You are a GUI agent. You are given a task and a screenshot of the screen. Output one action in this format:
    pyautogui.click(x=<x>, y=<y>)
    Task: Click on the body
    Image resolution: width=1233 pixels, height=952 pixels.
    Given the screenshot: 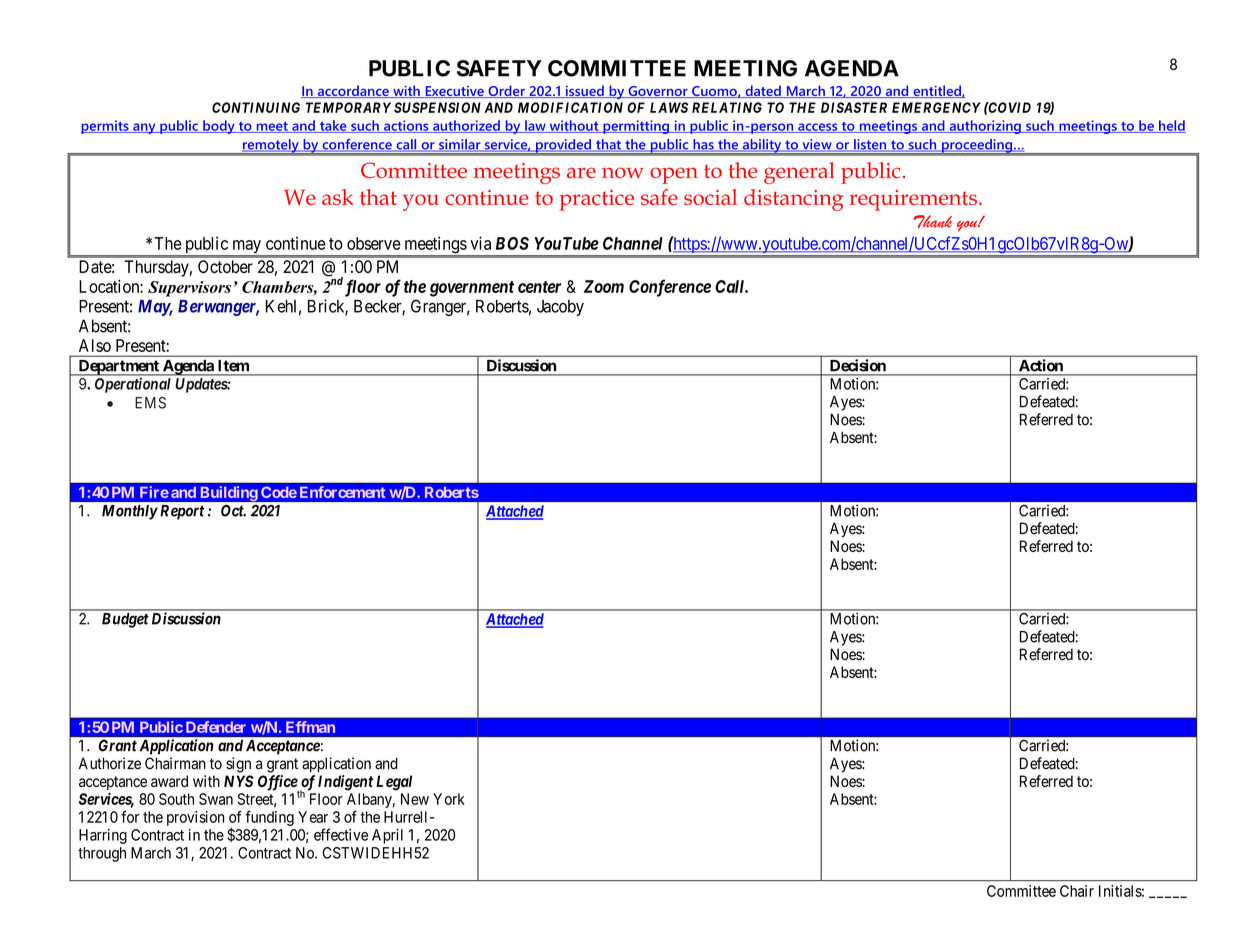 What is the action you would take?
    pyautogui.click(x=219, y=127)
